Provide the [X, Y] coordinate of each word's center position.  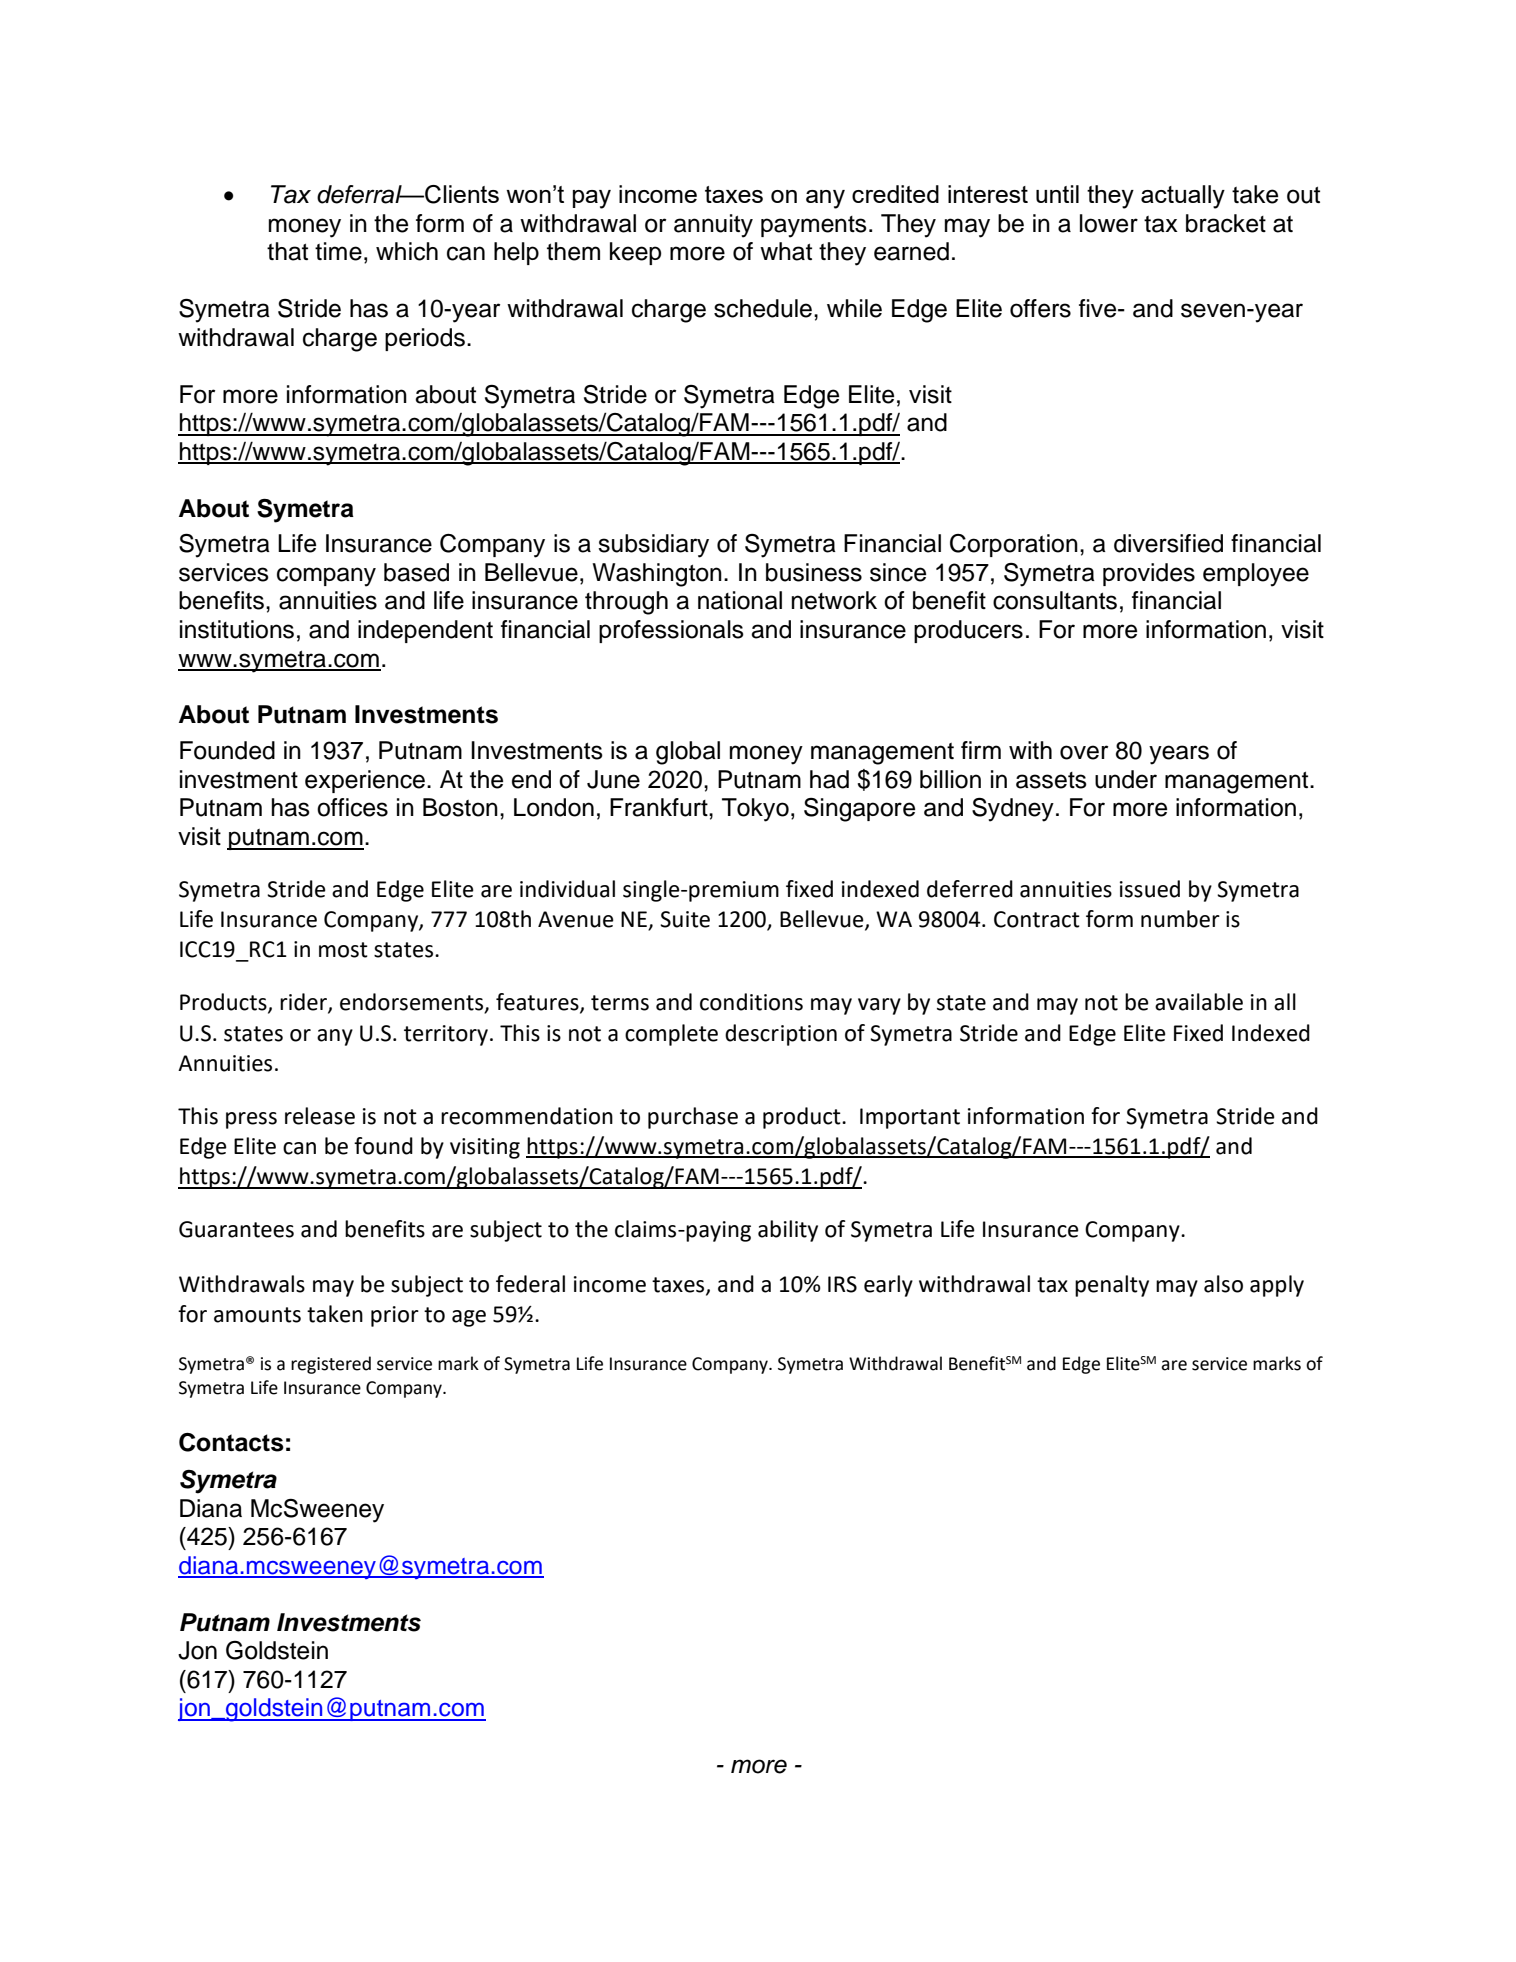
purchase [693, 1118]
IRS [842, 1284]
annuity [713, 226]
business [814, 572]
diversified [1168, 543]
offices [352, 807]
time [338, 251]
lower [1109, 223]
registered [331, 1365]
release [320, 1116]
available [1199, 1002]
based [416, 572]
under [1126, 779]
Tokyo [755, 810]
